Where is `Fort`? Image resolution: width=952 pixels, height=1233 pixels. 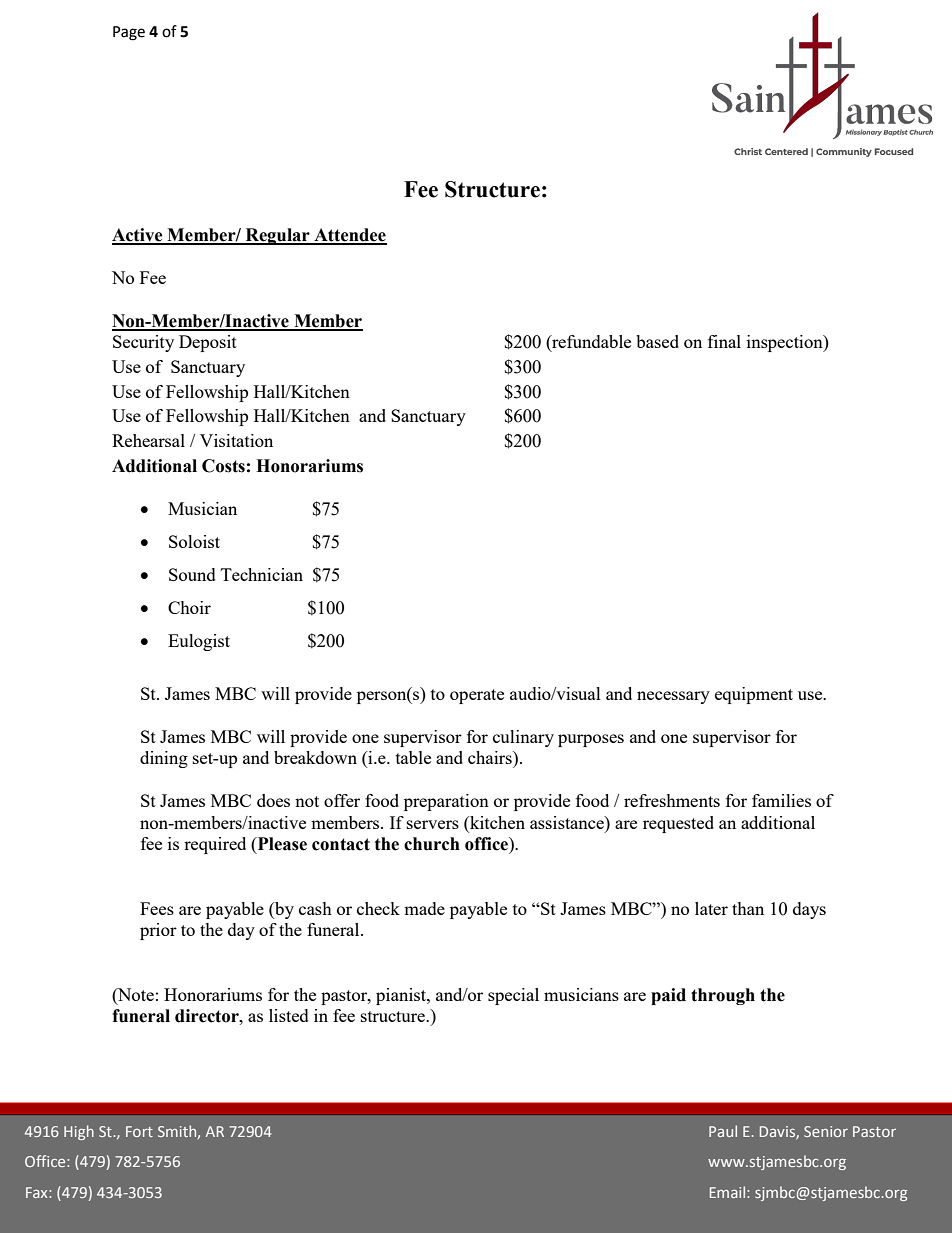 Fort is located at coordinates (139, 1131).
